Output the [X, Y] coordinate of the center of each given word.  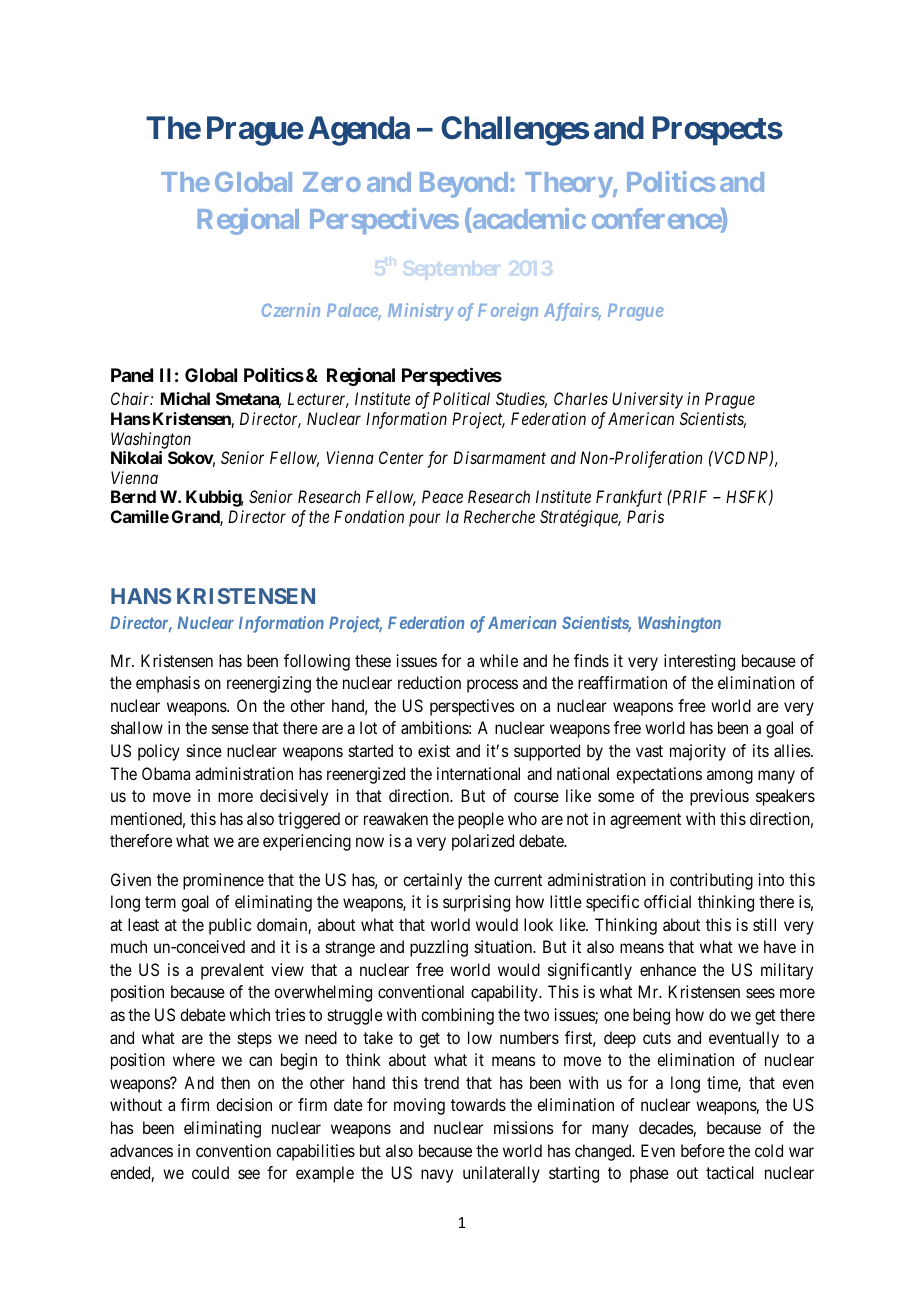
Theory [569, 185]
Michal [185, 398]
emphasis [168, 684]
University [647, 400]
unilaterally [501, 1174]
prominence [223, 881]
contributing [711, 881]
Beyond [464, 185]
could [210, 1172]
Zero [332, 182]
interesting [699, 662]
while [499, 660]
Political [461, 398]
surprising [476, 903]
